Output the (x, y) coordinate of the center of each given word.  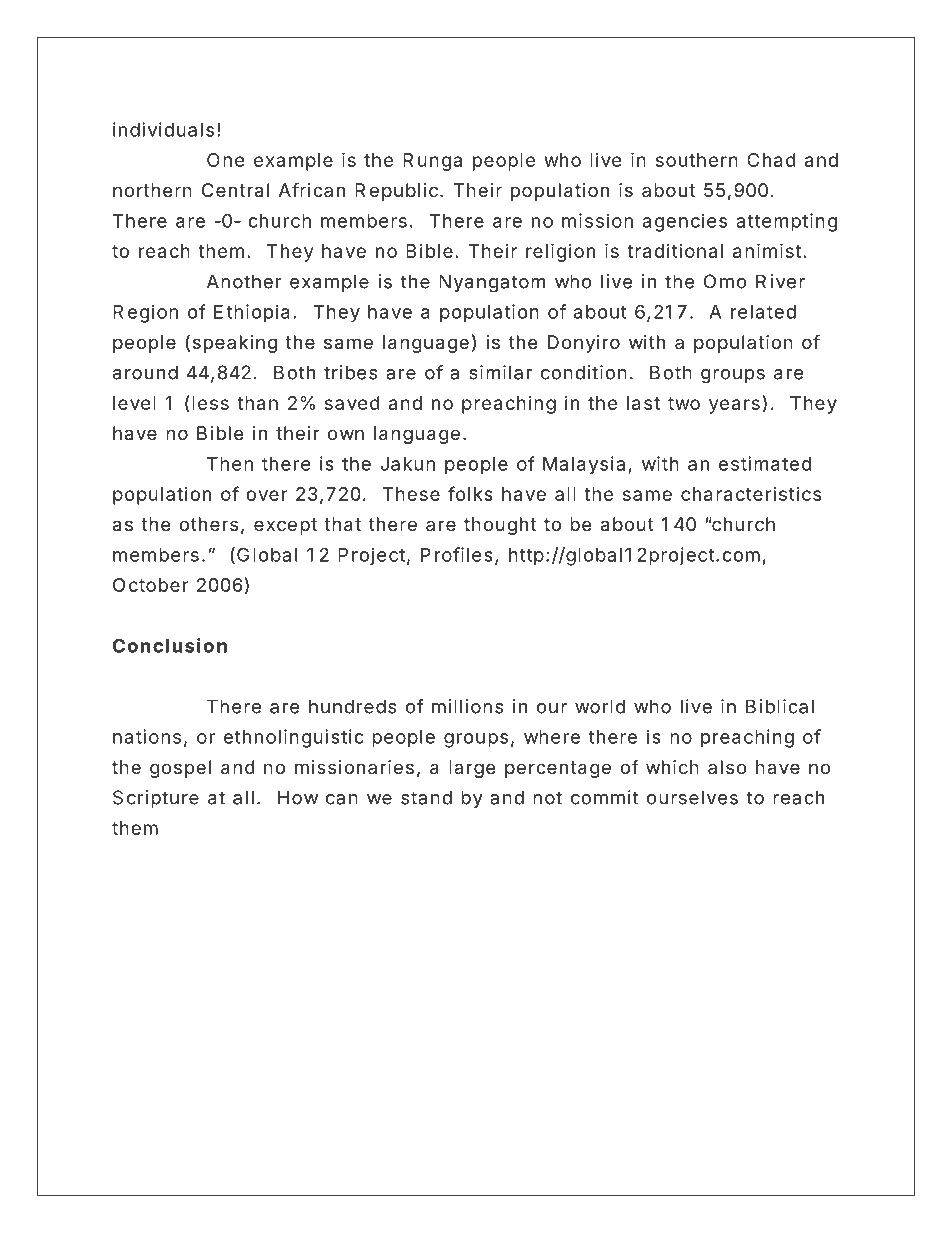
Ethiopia (252, 313)
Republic (396, 192)
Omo (725, 281)
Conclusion (170, 645)
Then (230, 464)
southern (697, 160)
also (727, 767)
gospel (180, 769)
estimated (765, 463)
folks (470, 493)
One (226, 160)
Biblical (780, 706)
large (472, 769)
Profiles (457, 554)
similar (500, 372)
